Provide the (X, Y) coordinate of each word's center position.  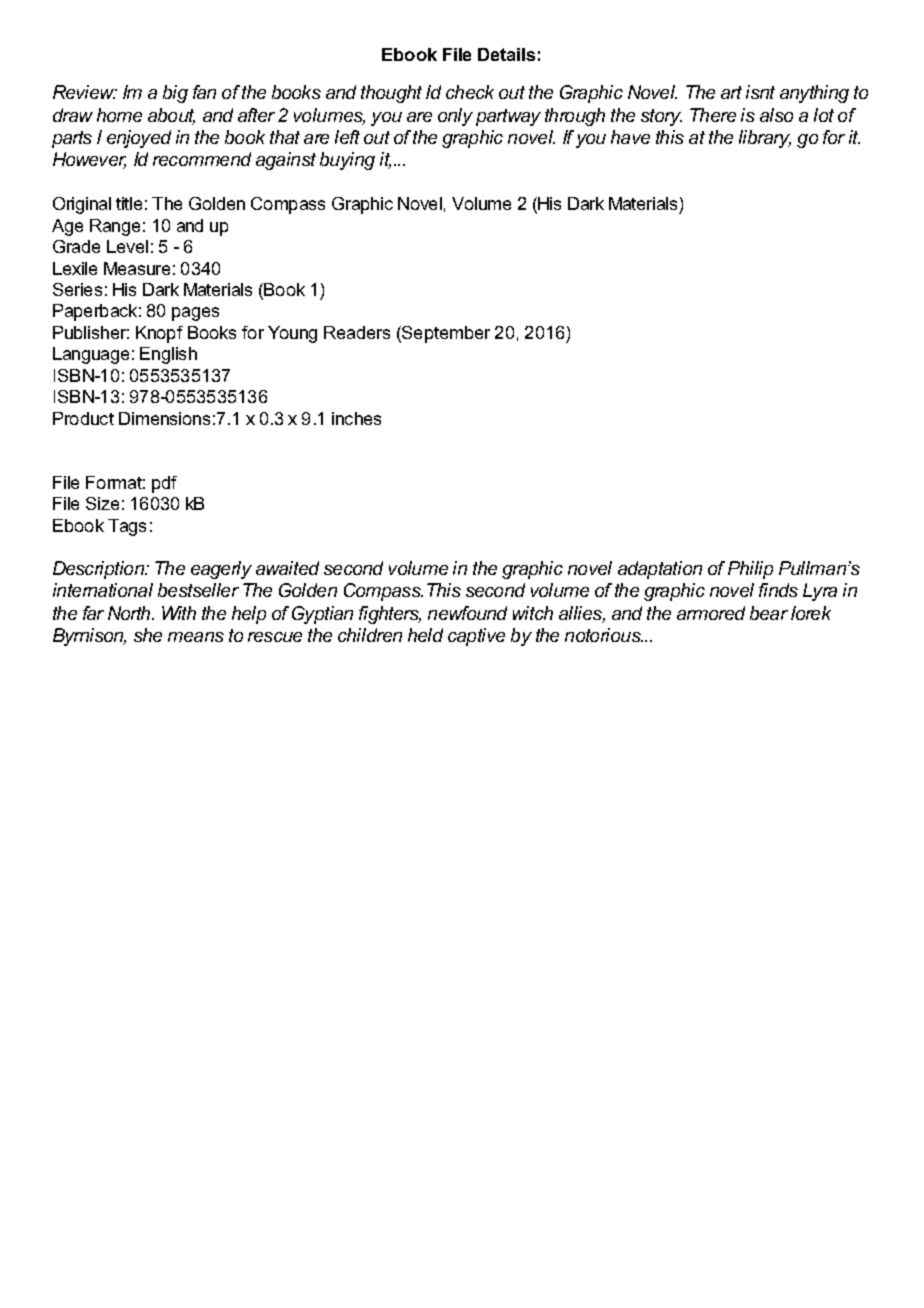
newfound (467, 613)
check (470, 92)
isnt (760, 92)
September (445, 334)
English (168, 355)
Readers (357, 332)
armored (711, 613)
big (175, 94)
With (179, 613)
